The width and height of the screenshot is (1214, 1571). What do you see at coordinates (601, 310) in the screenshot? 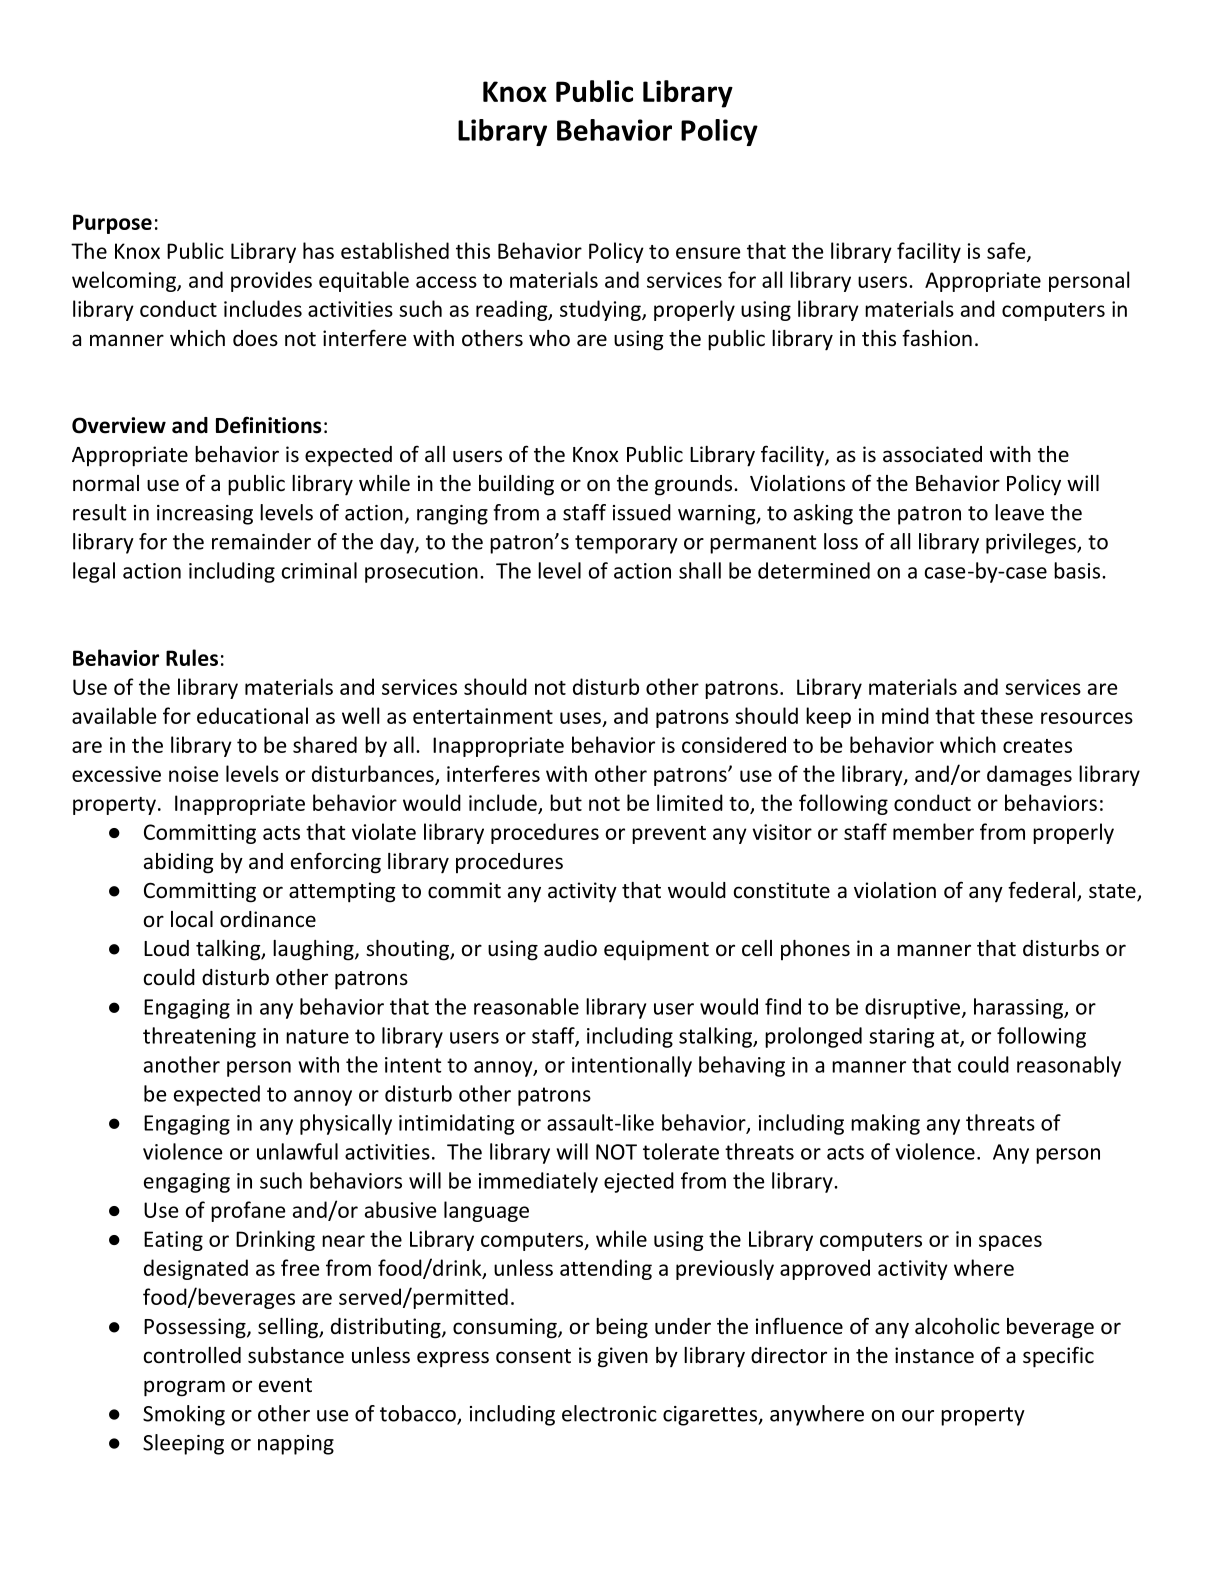
I see `studying` at bounding box center [601, 310].
